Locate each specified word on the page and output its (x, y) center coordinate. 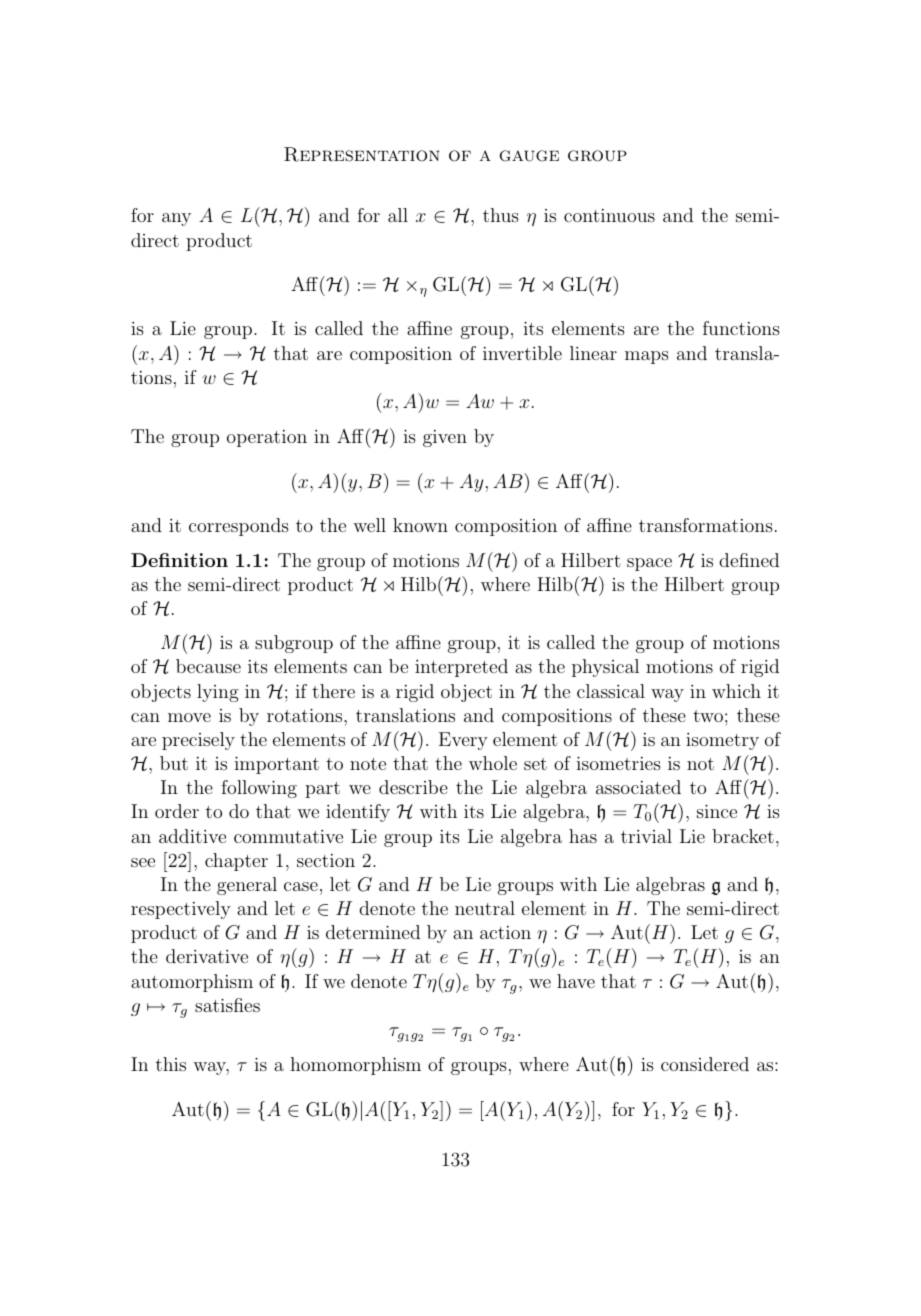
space (649, 564)
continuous (609, 215)
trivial (646, 836)
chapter (236, 862)
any (176, 219)
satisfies (227, 1005)
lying (218, 693)
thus (501, 215)
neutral (485, 908)
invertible (522, 353)
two (708, 716)
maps (647, 357)
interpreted (461, 668)
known (420, 525)
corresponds (239, 527)
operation (267, 438)
